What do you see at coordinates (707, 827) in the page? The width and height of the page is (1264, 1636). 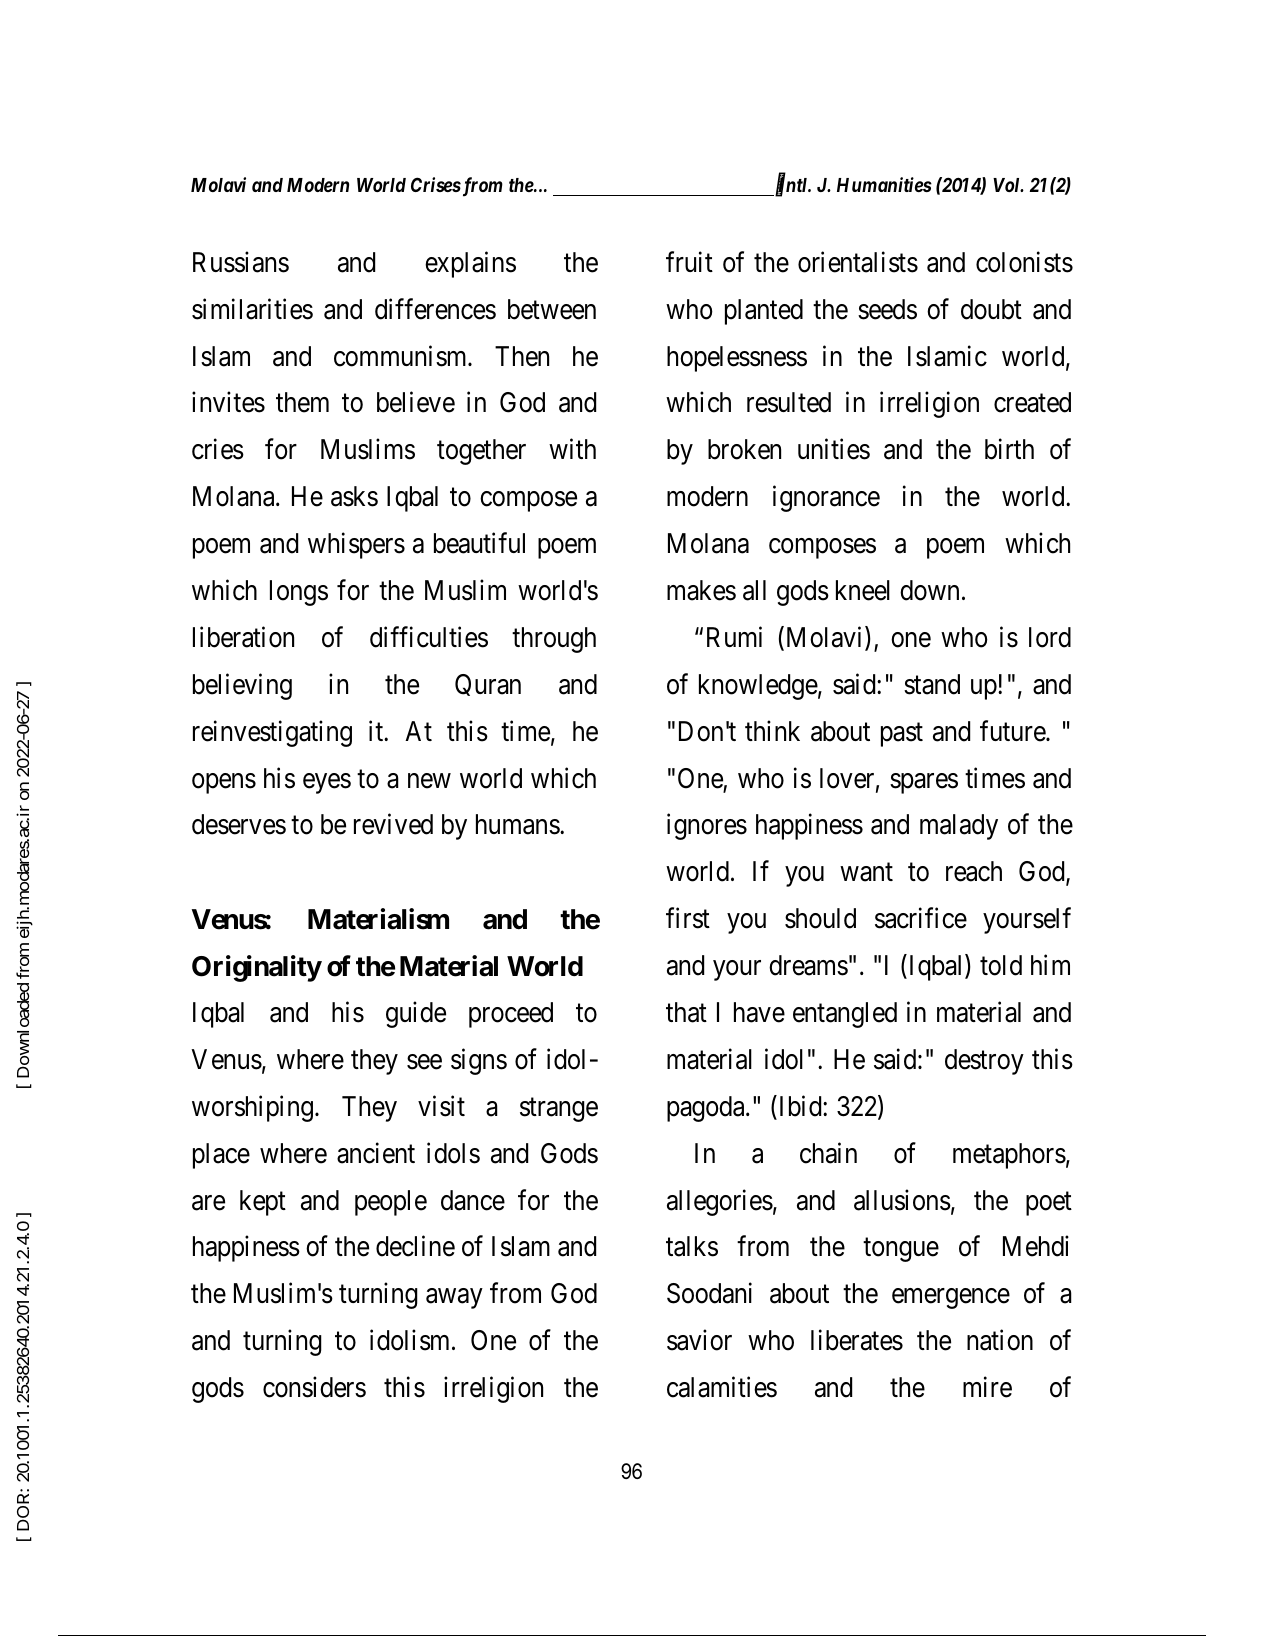 I see `ignores` at bounding box center [707, 827].
